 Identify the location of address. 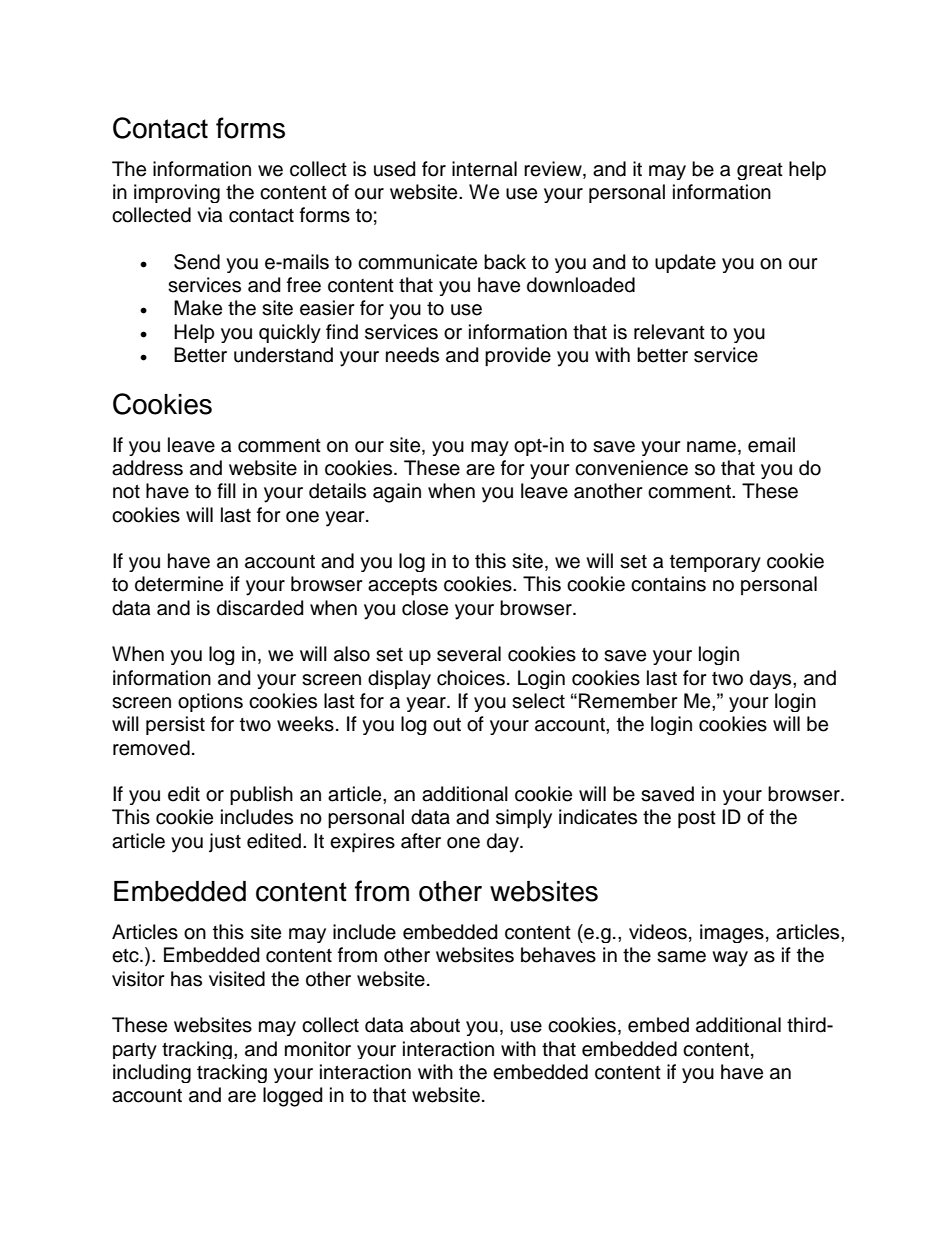
(147, 468).
